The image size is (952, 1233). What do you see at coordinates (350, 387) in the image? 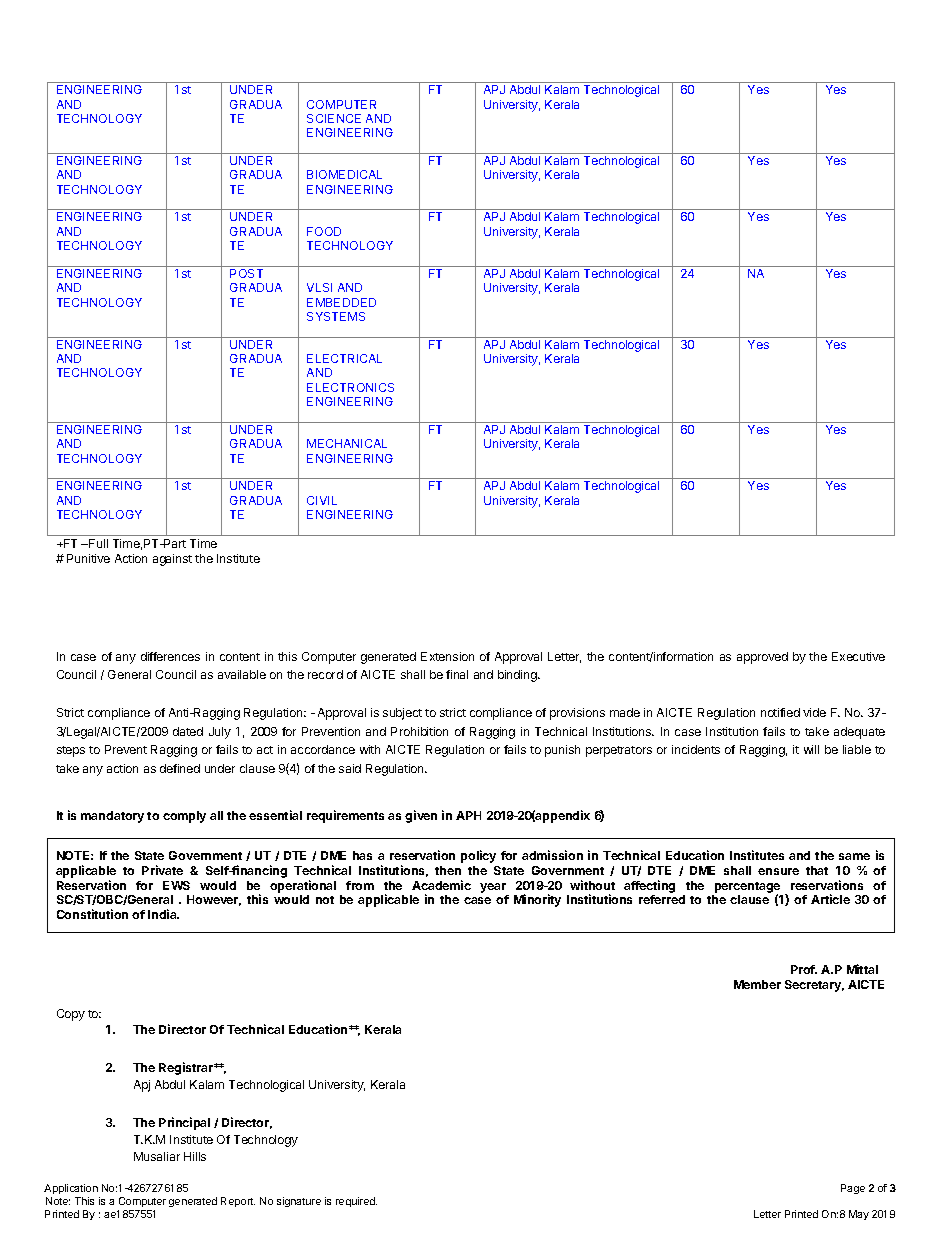
I see `ELECTRONICS` at bounding box center [350, 387].
